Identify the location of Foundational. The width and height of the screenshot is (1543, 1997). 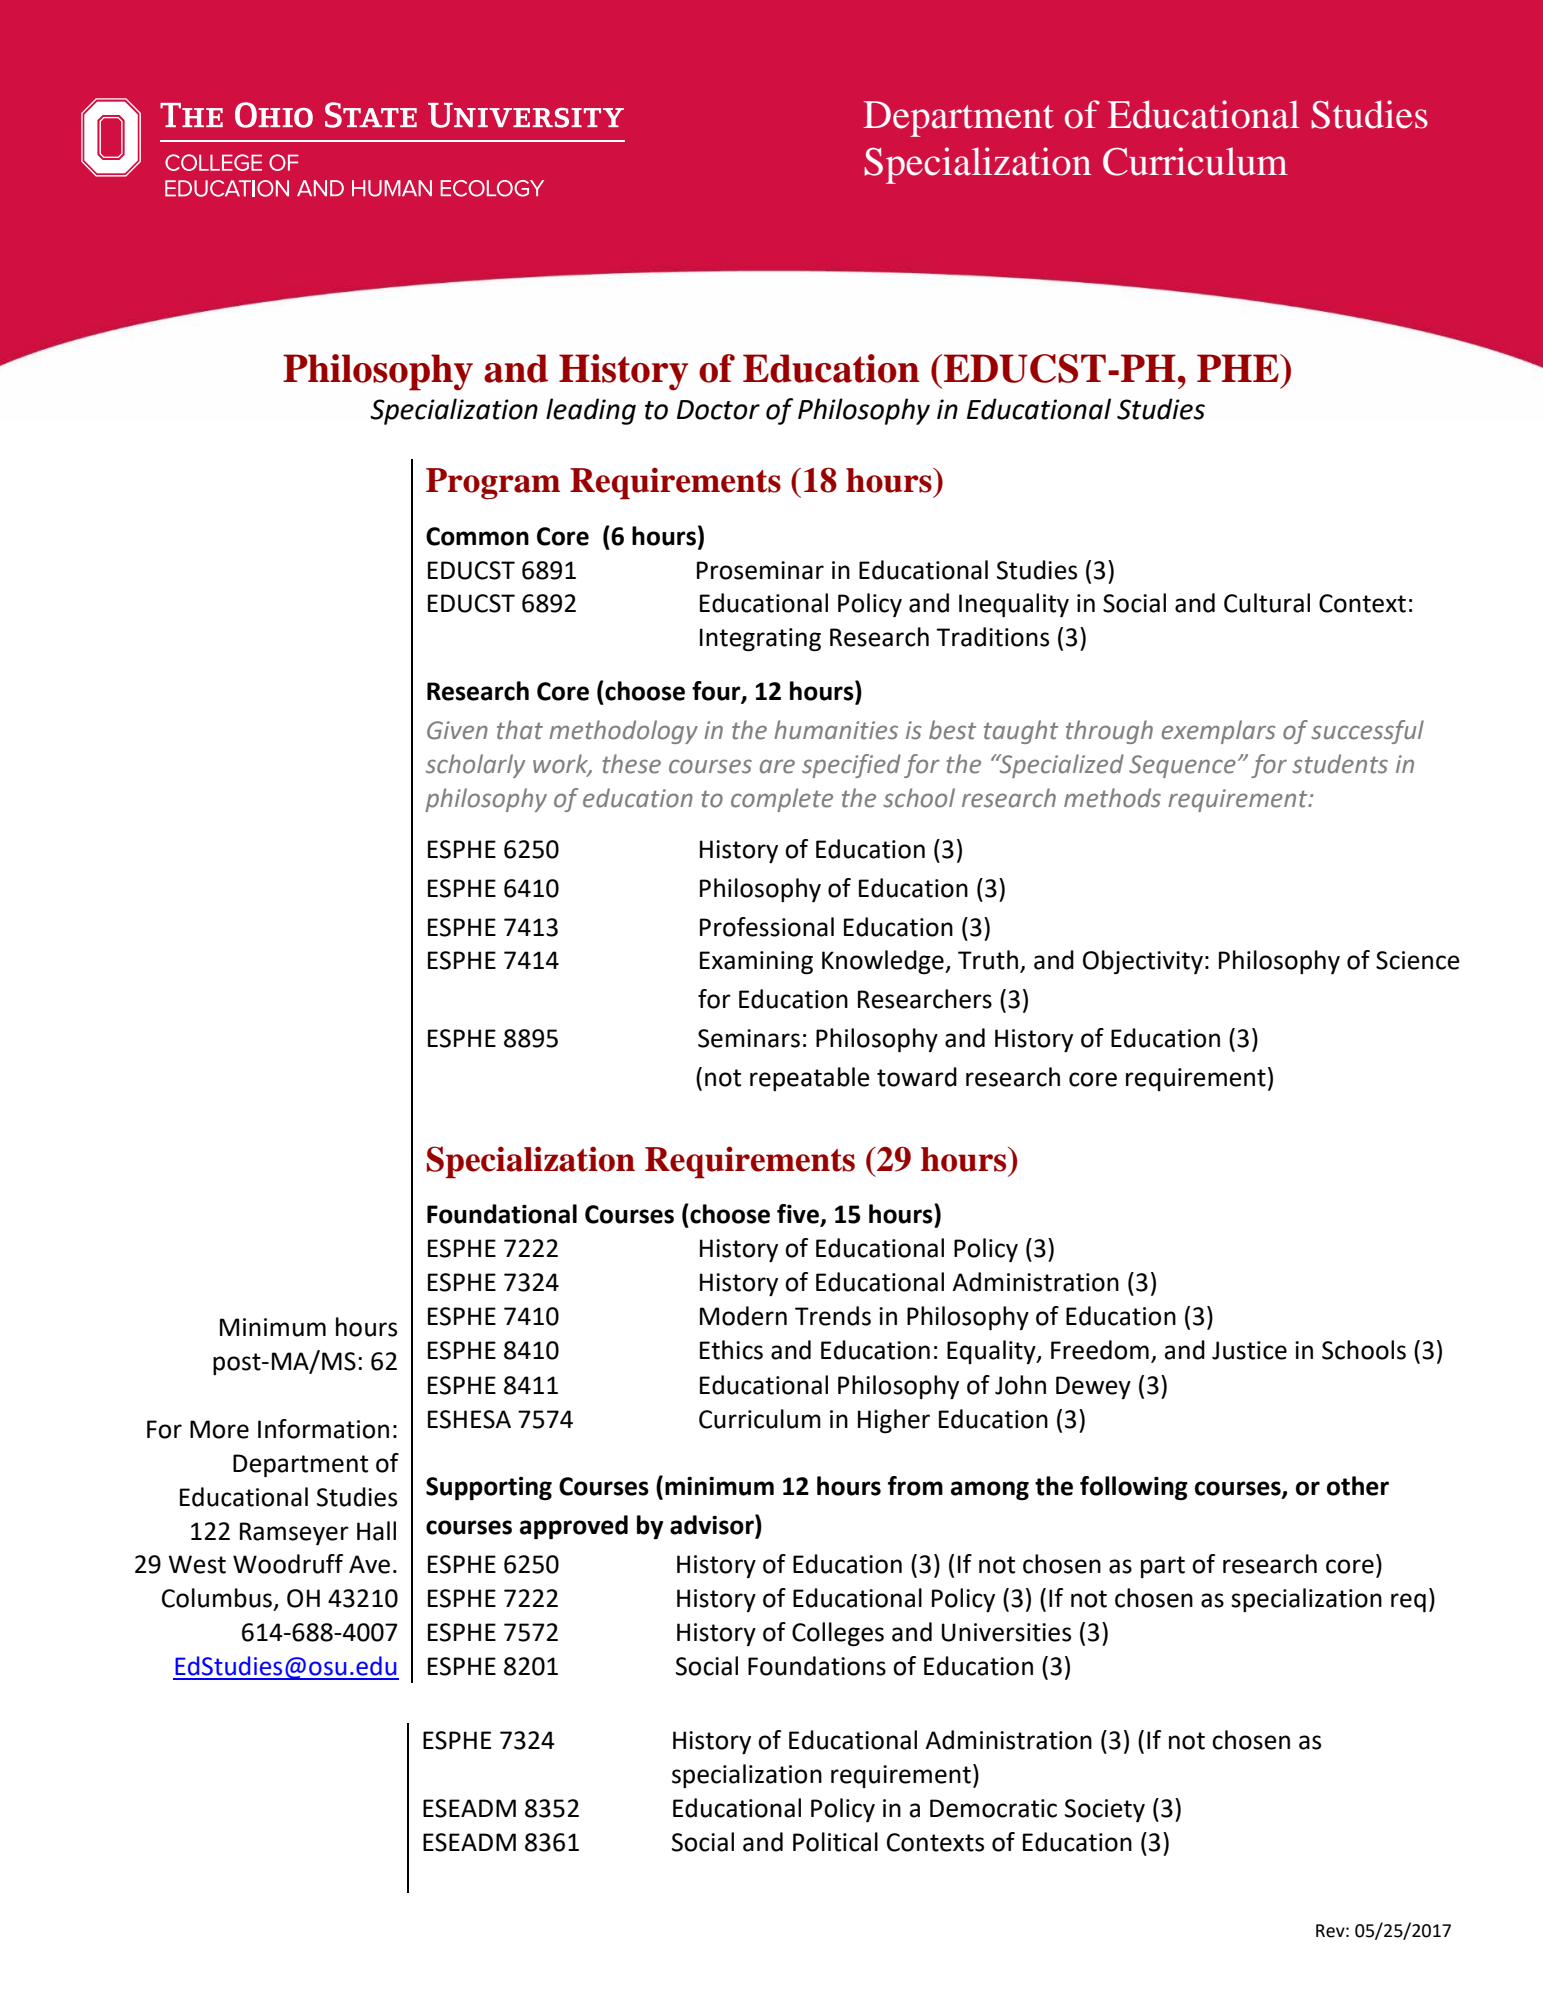
(502, 1214).
